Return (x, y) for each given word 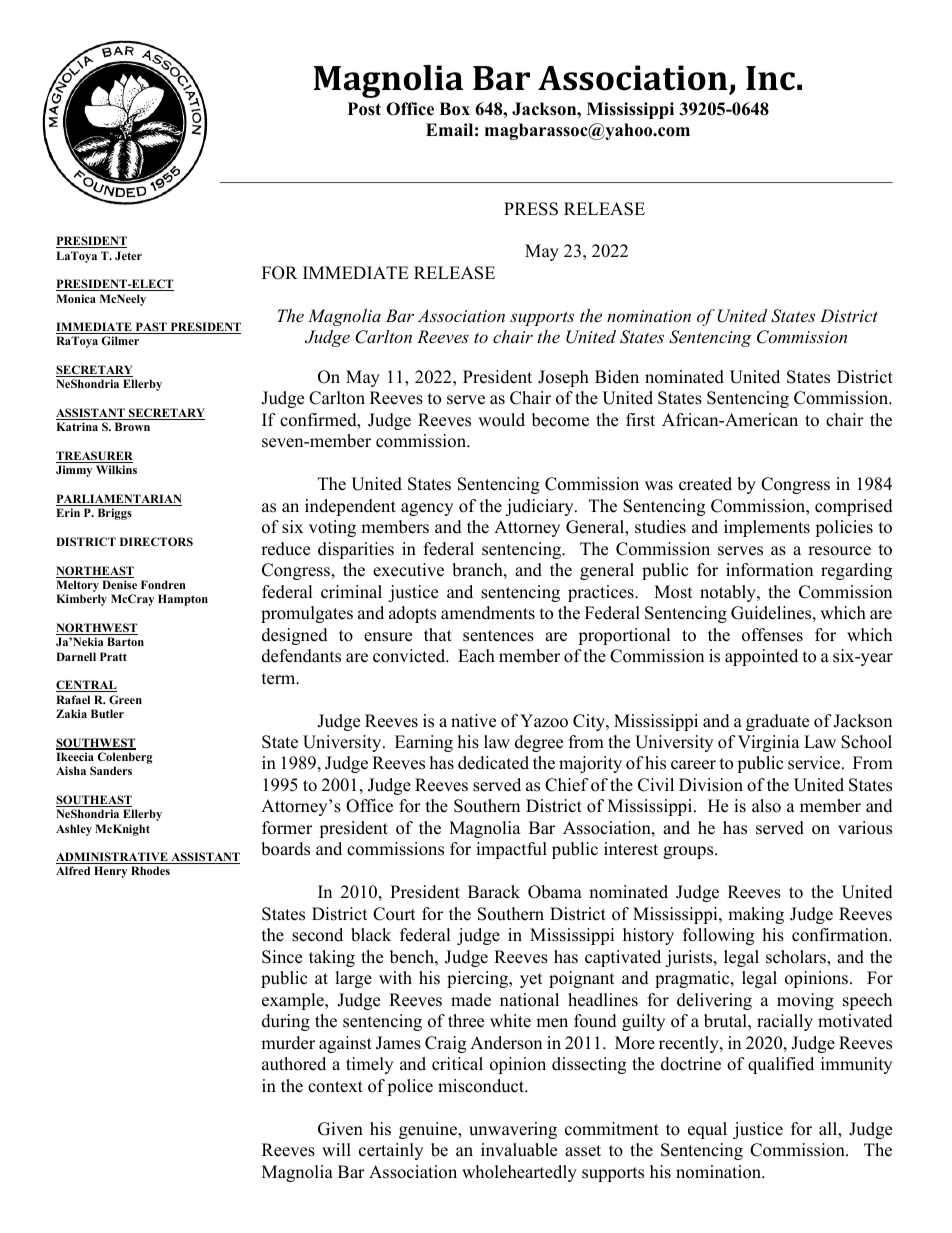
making (756, 915)
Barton (125, 641)
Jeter (128, 255)
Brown (132, 426)
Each (476, 656)
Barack (494, 892)
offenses (772, 635)
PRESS (531, 209)
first (640, 420)
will (336, 1149)
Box (454, 109)
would (501, 420)
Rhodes (150, 870)
